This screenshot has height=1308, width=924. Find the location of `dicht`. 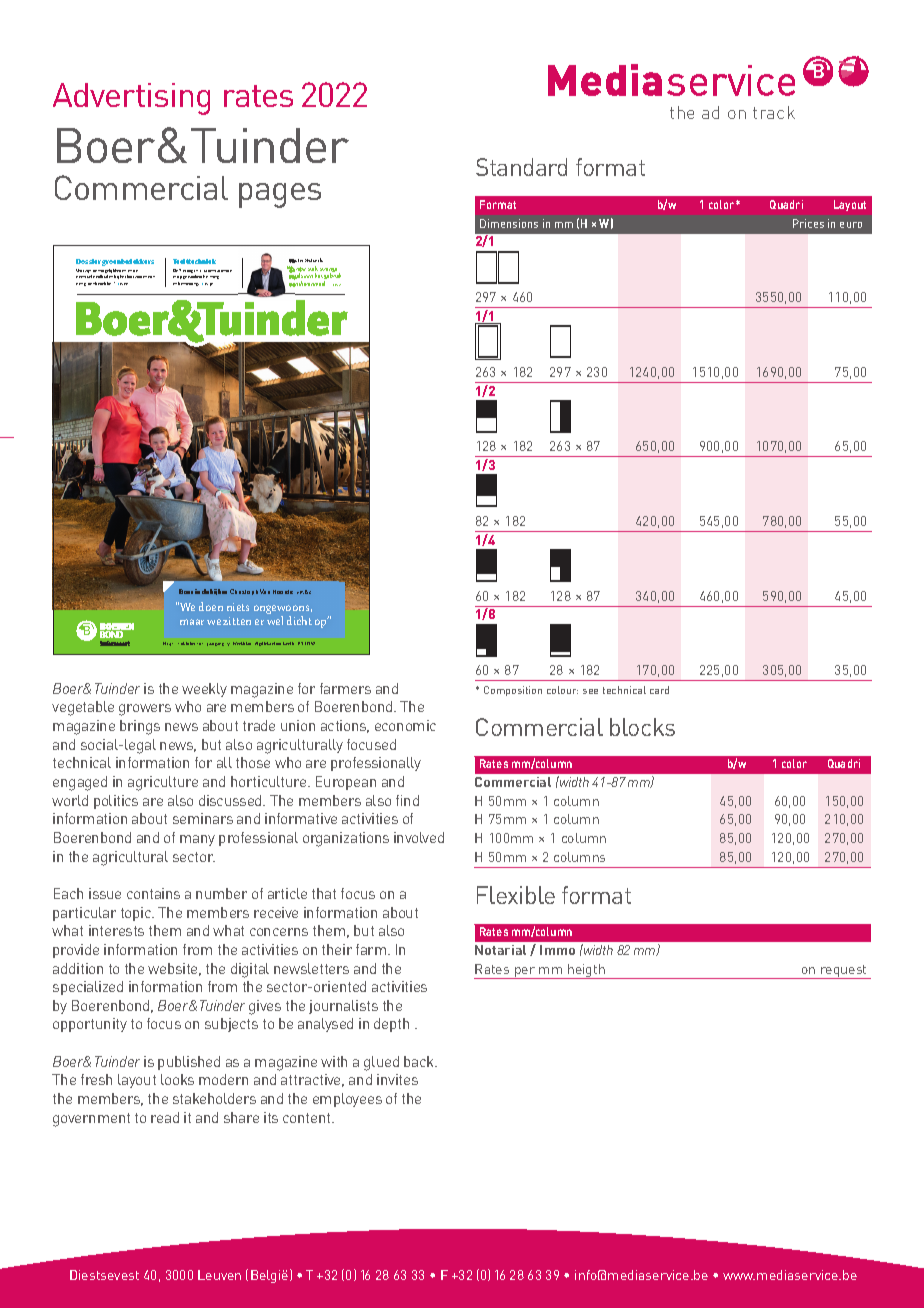

dicht is located at coordinates (299, 620).
